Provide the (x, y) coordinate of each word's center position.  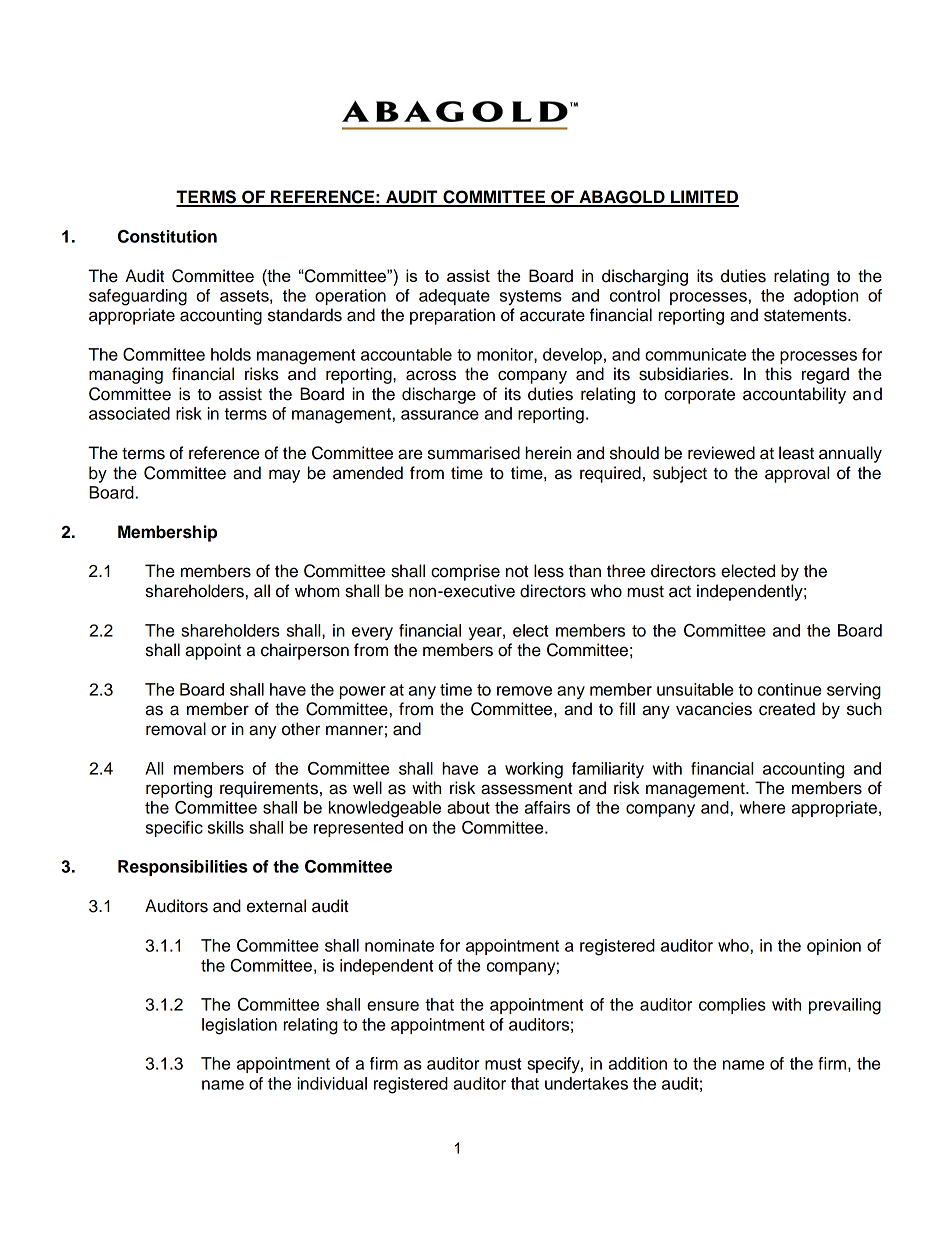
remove (524, 691)
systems (531, 297)
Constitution (167, 236)
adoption (826, 297)
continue (789, 689)
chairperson (305, 651)
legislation (239, 1026)
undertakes (586, 1083)
